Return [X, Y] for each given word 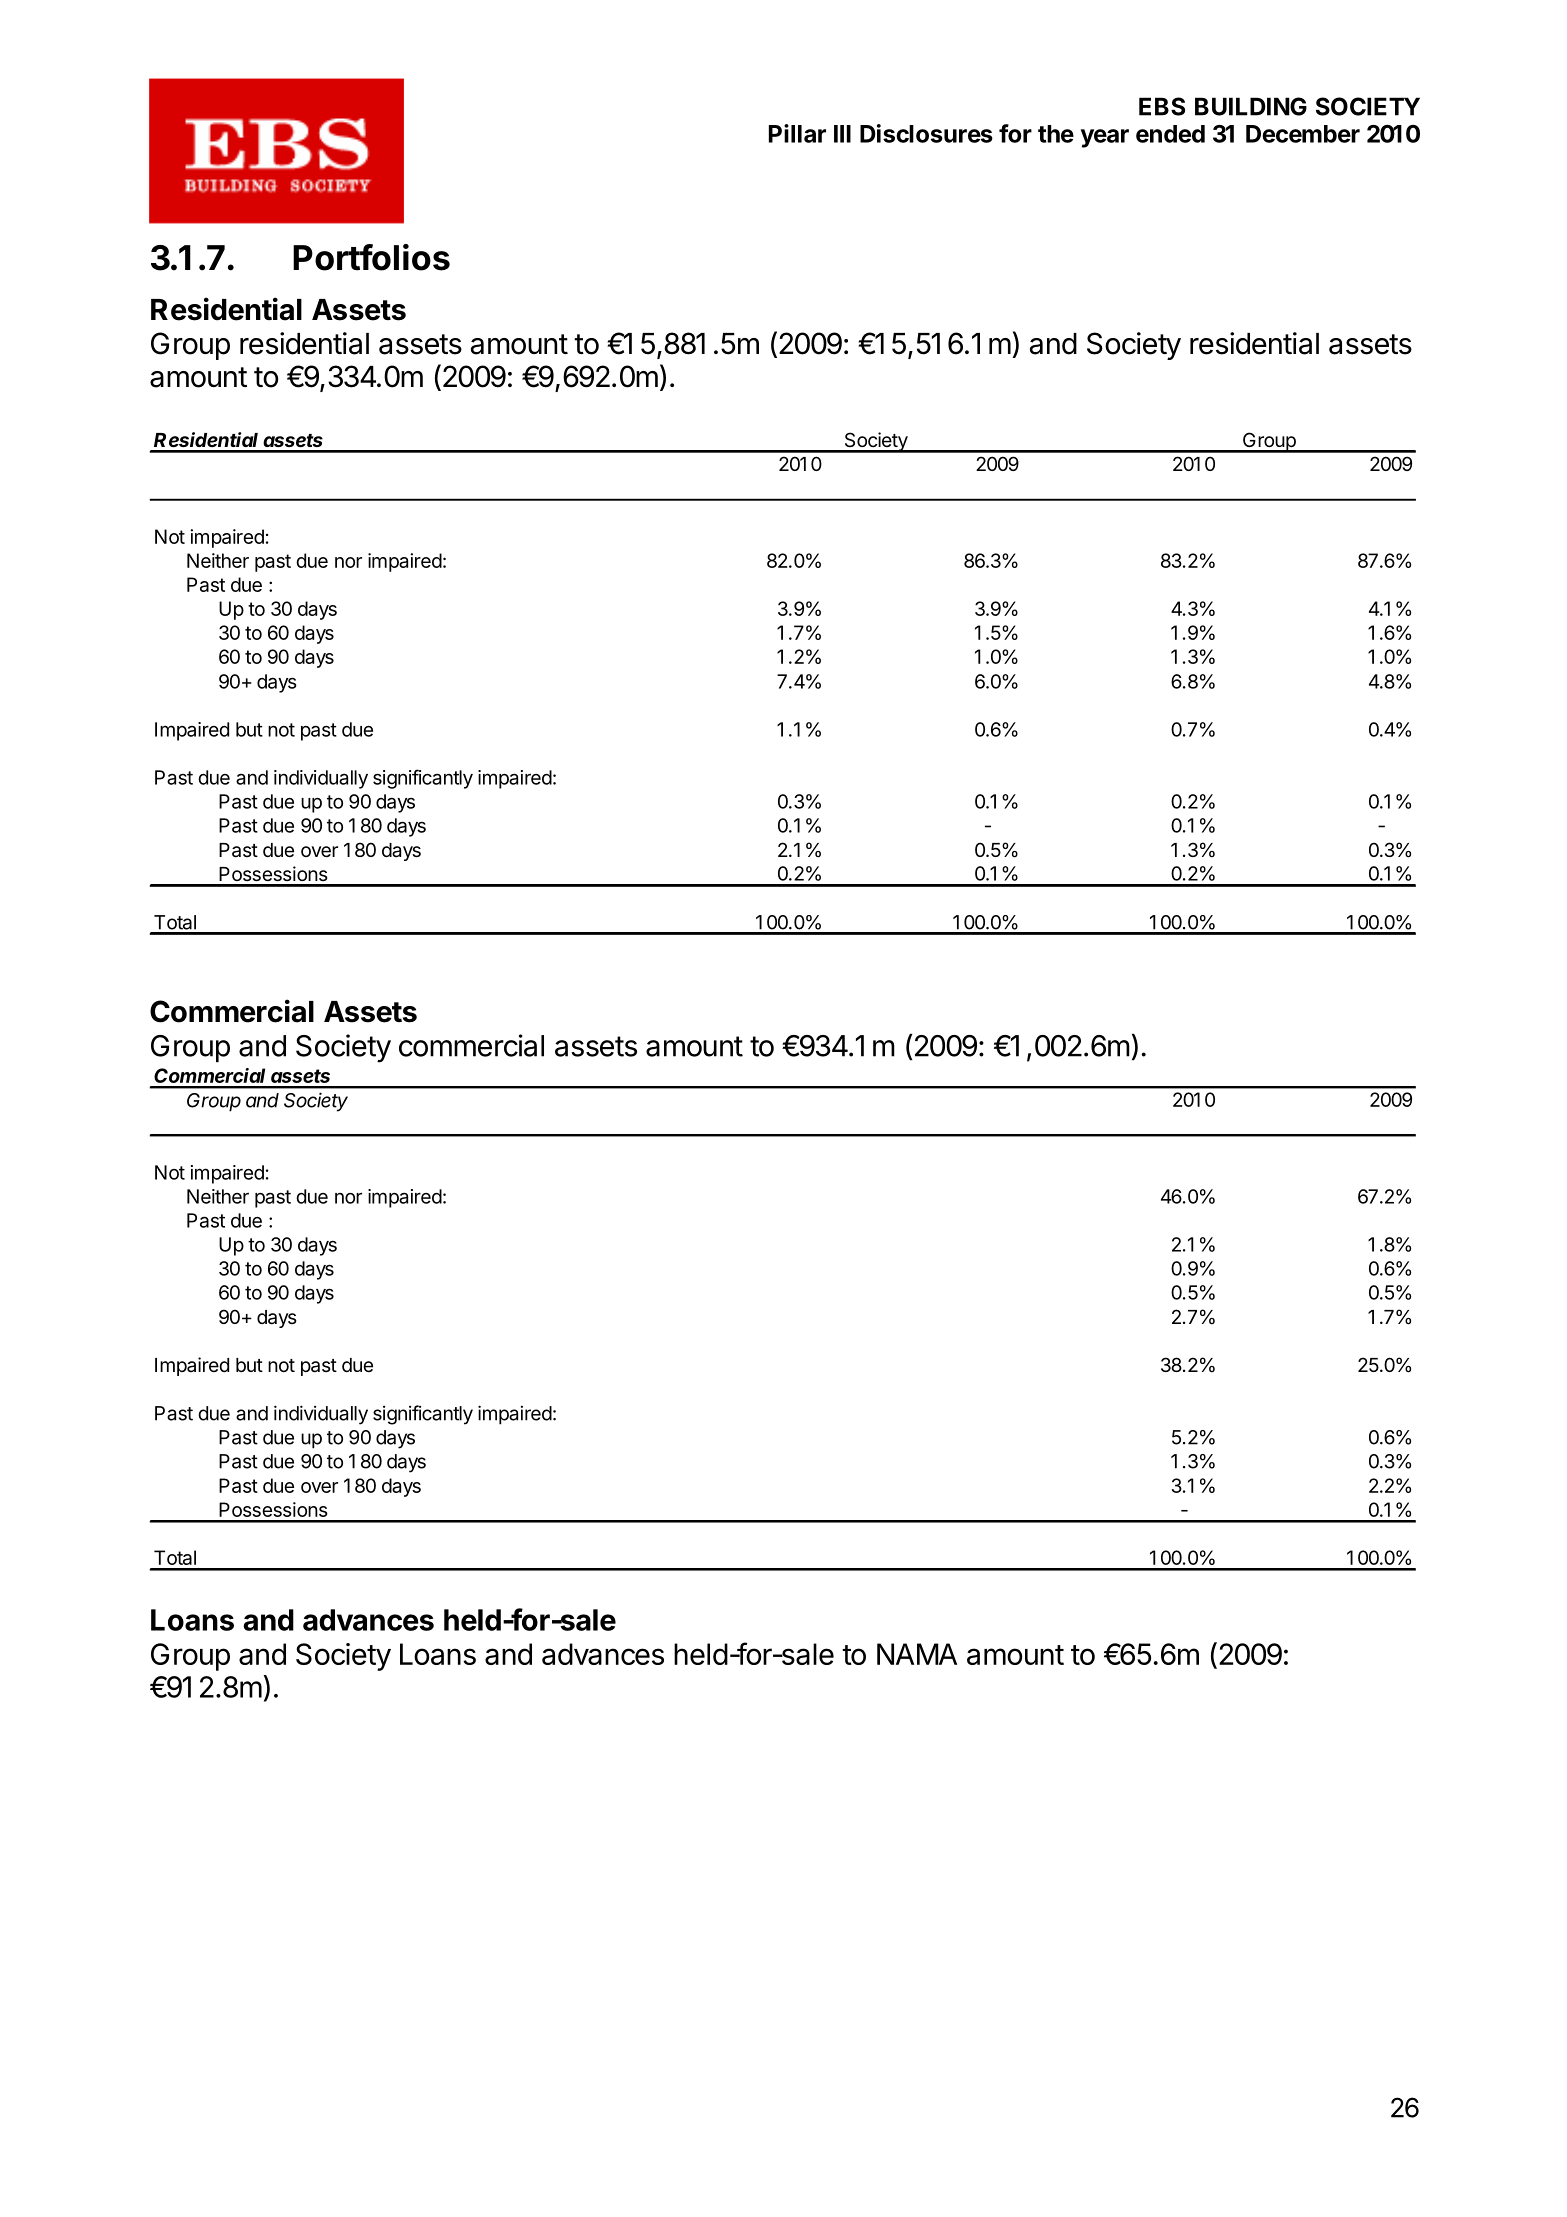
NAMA [917, 1654]
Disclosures [926, 133]
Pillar [797, 133]
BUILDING [1251, 106]
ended [1170, 134]
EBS [1162, 106]
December [1303, 134]
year [1105, 138]
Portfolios [371, 257]
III [842, 134]
